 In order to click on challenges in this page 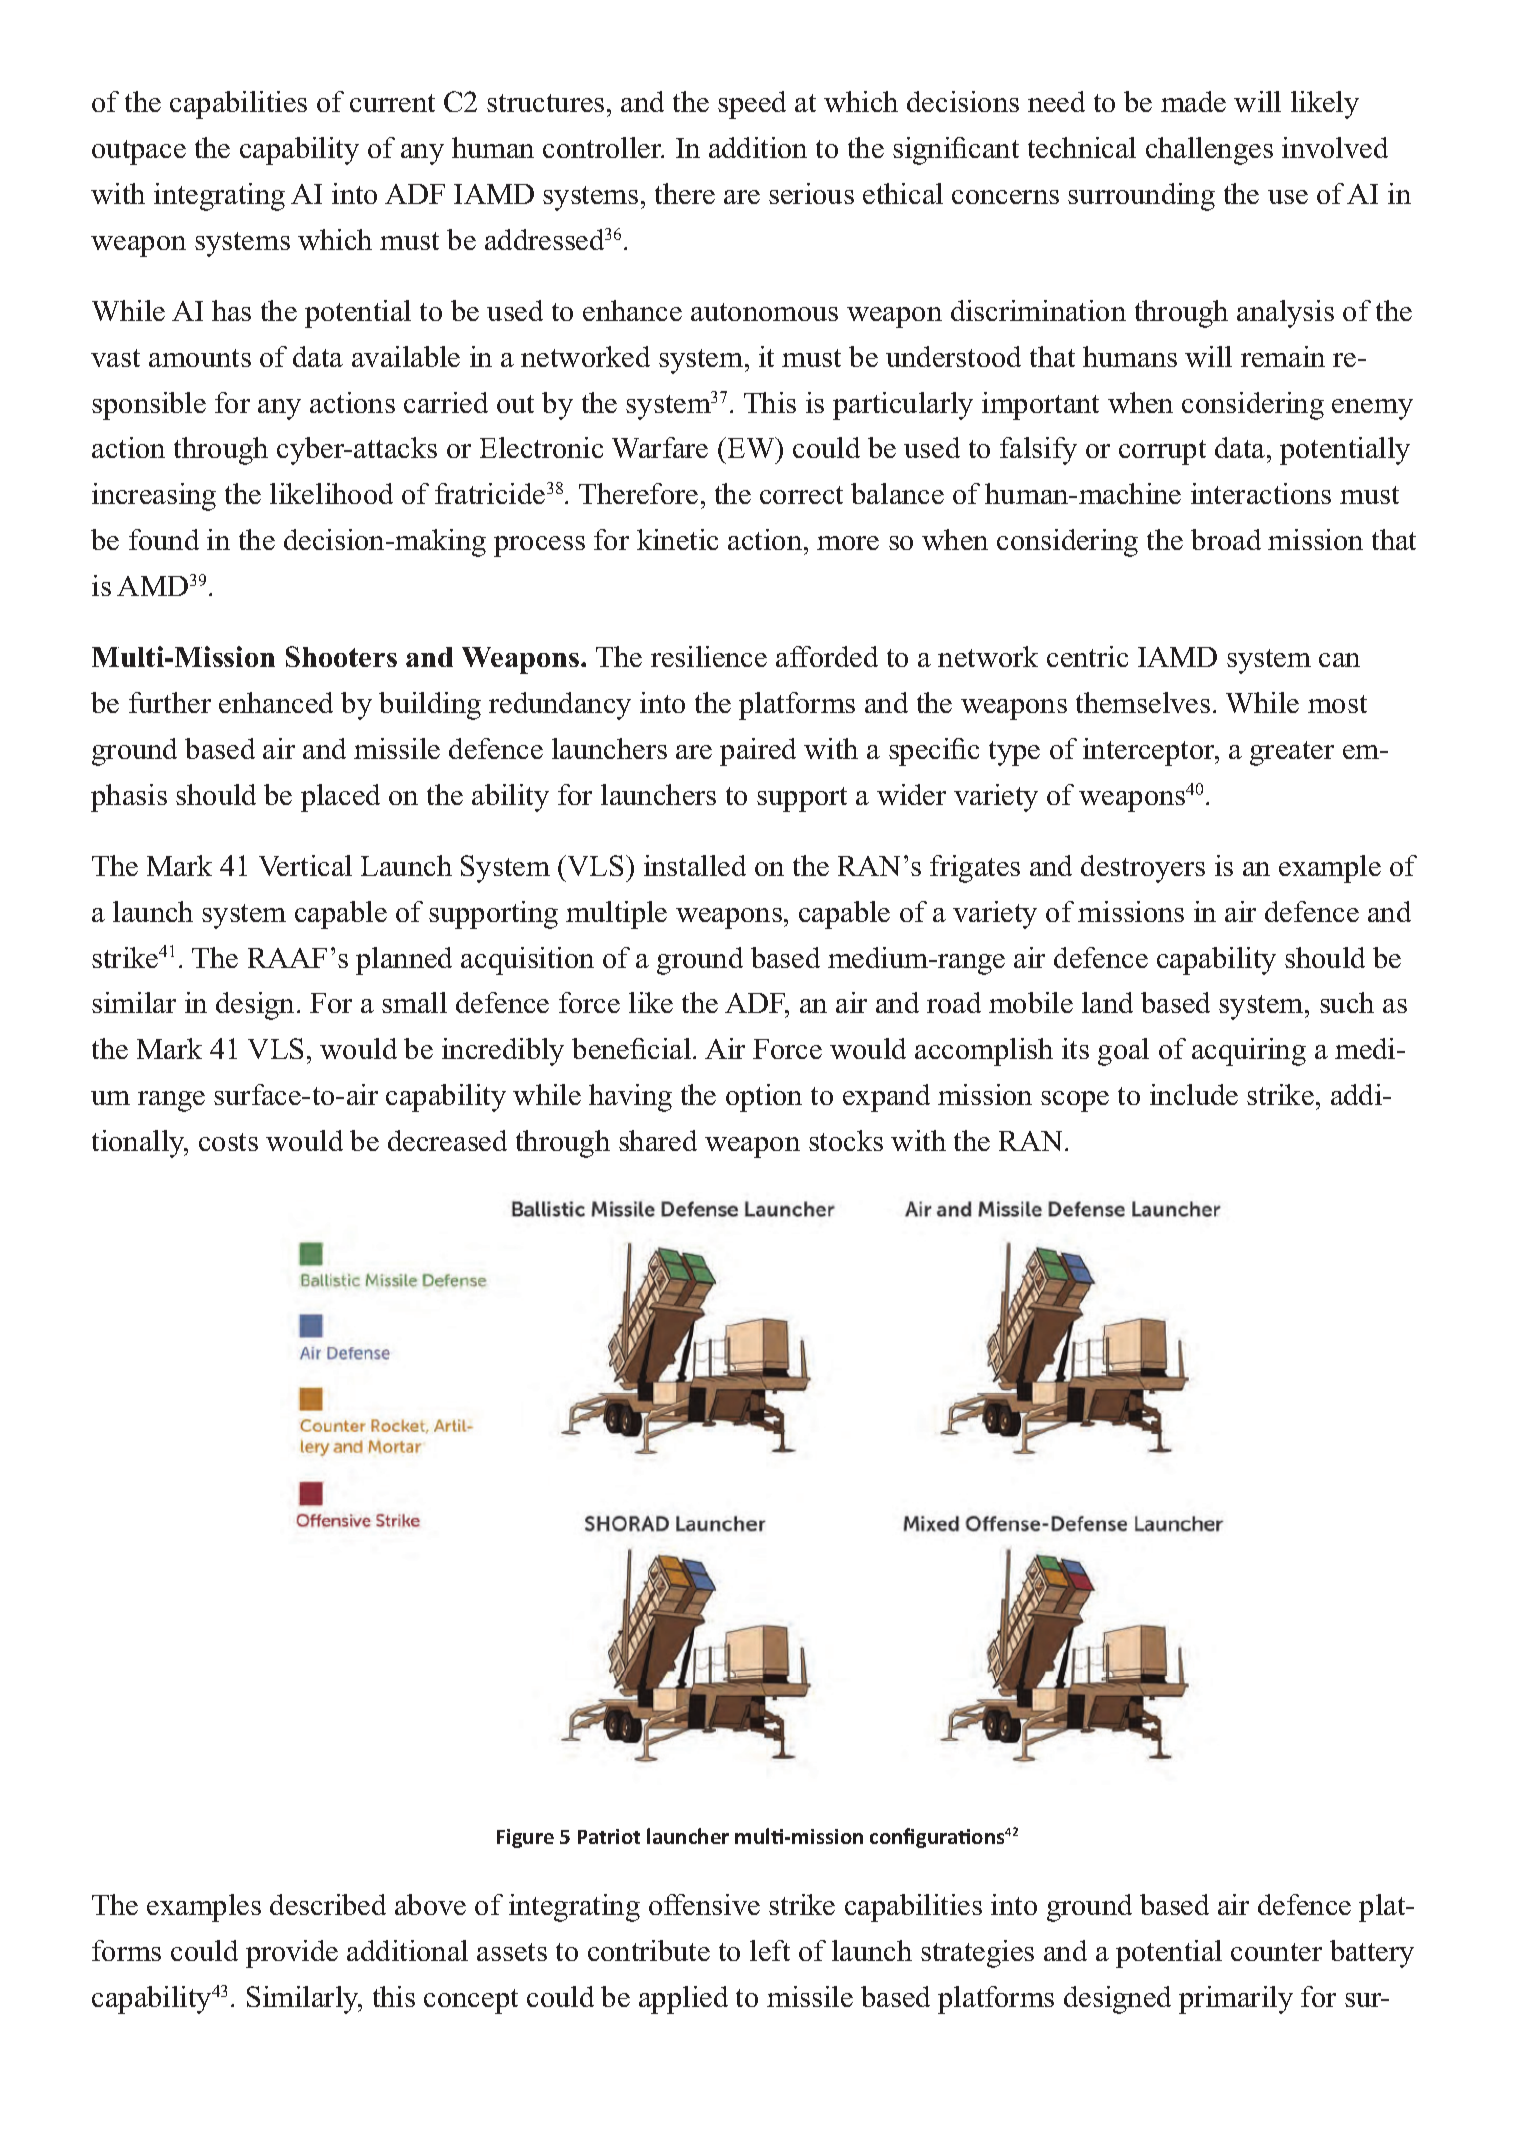, I will do `click(1209, 151)`.
